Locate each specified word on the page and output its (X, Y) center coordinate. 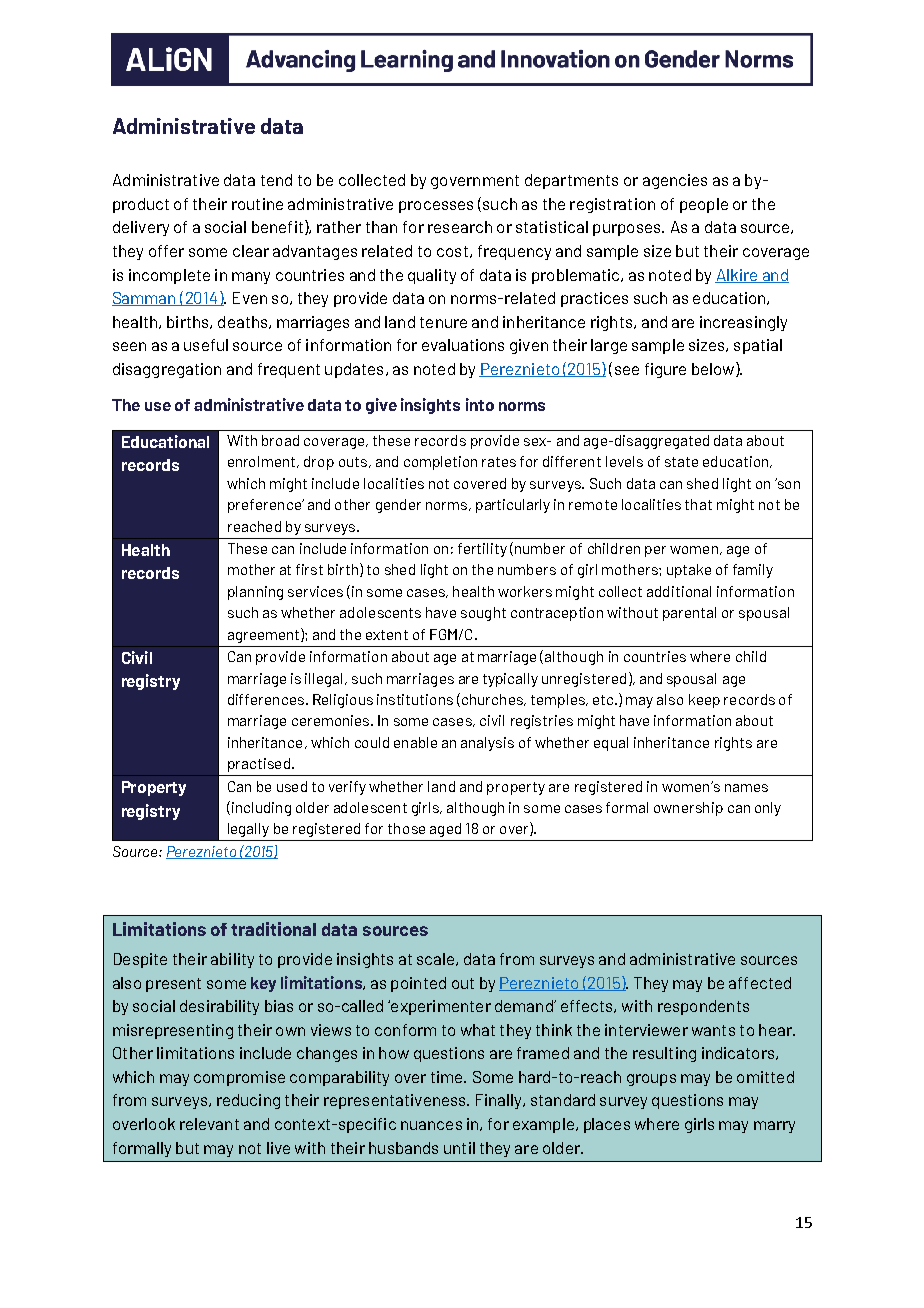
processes (436, 207)
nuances (431, 1125)
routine (257, 204)
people (704, 205)
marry (774, 1127)
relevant (209, 1124)
